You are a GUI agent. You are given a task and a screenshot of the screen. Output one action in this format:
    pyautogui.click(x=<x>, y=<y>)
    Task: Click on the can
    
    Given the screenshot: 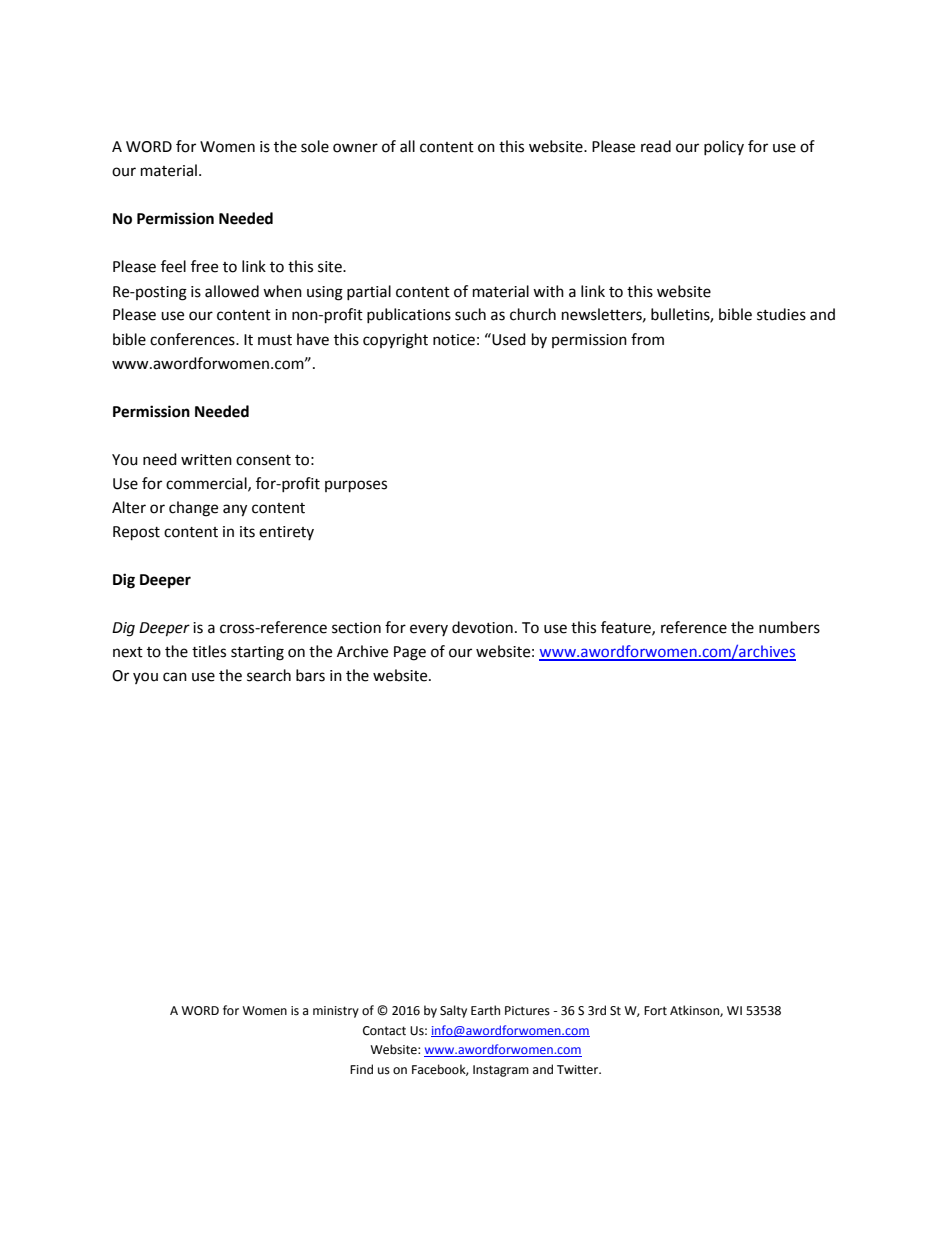 What is the action you would take?
    pyautogui.click(x=175, y=677)
